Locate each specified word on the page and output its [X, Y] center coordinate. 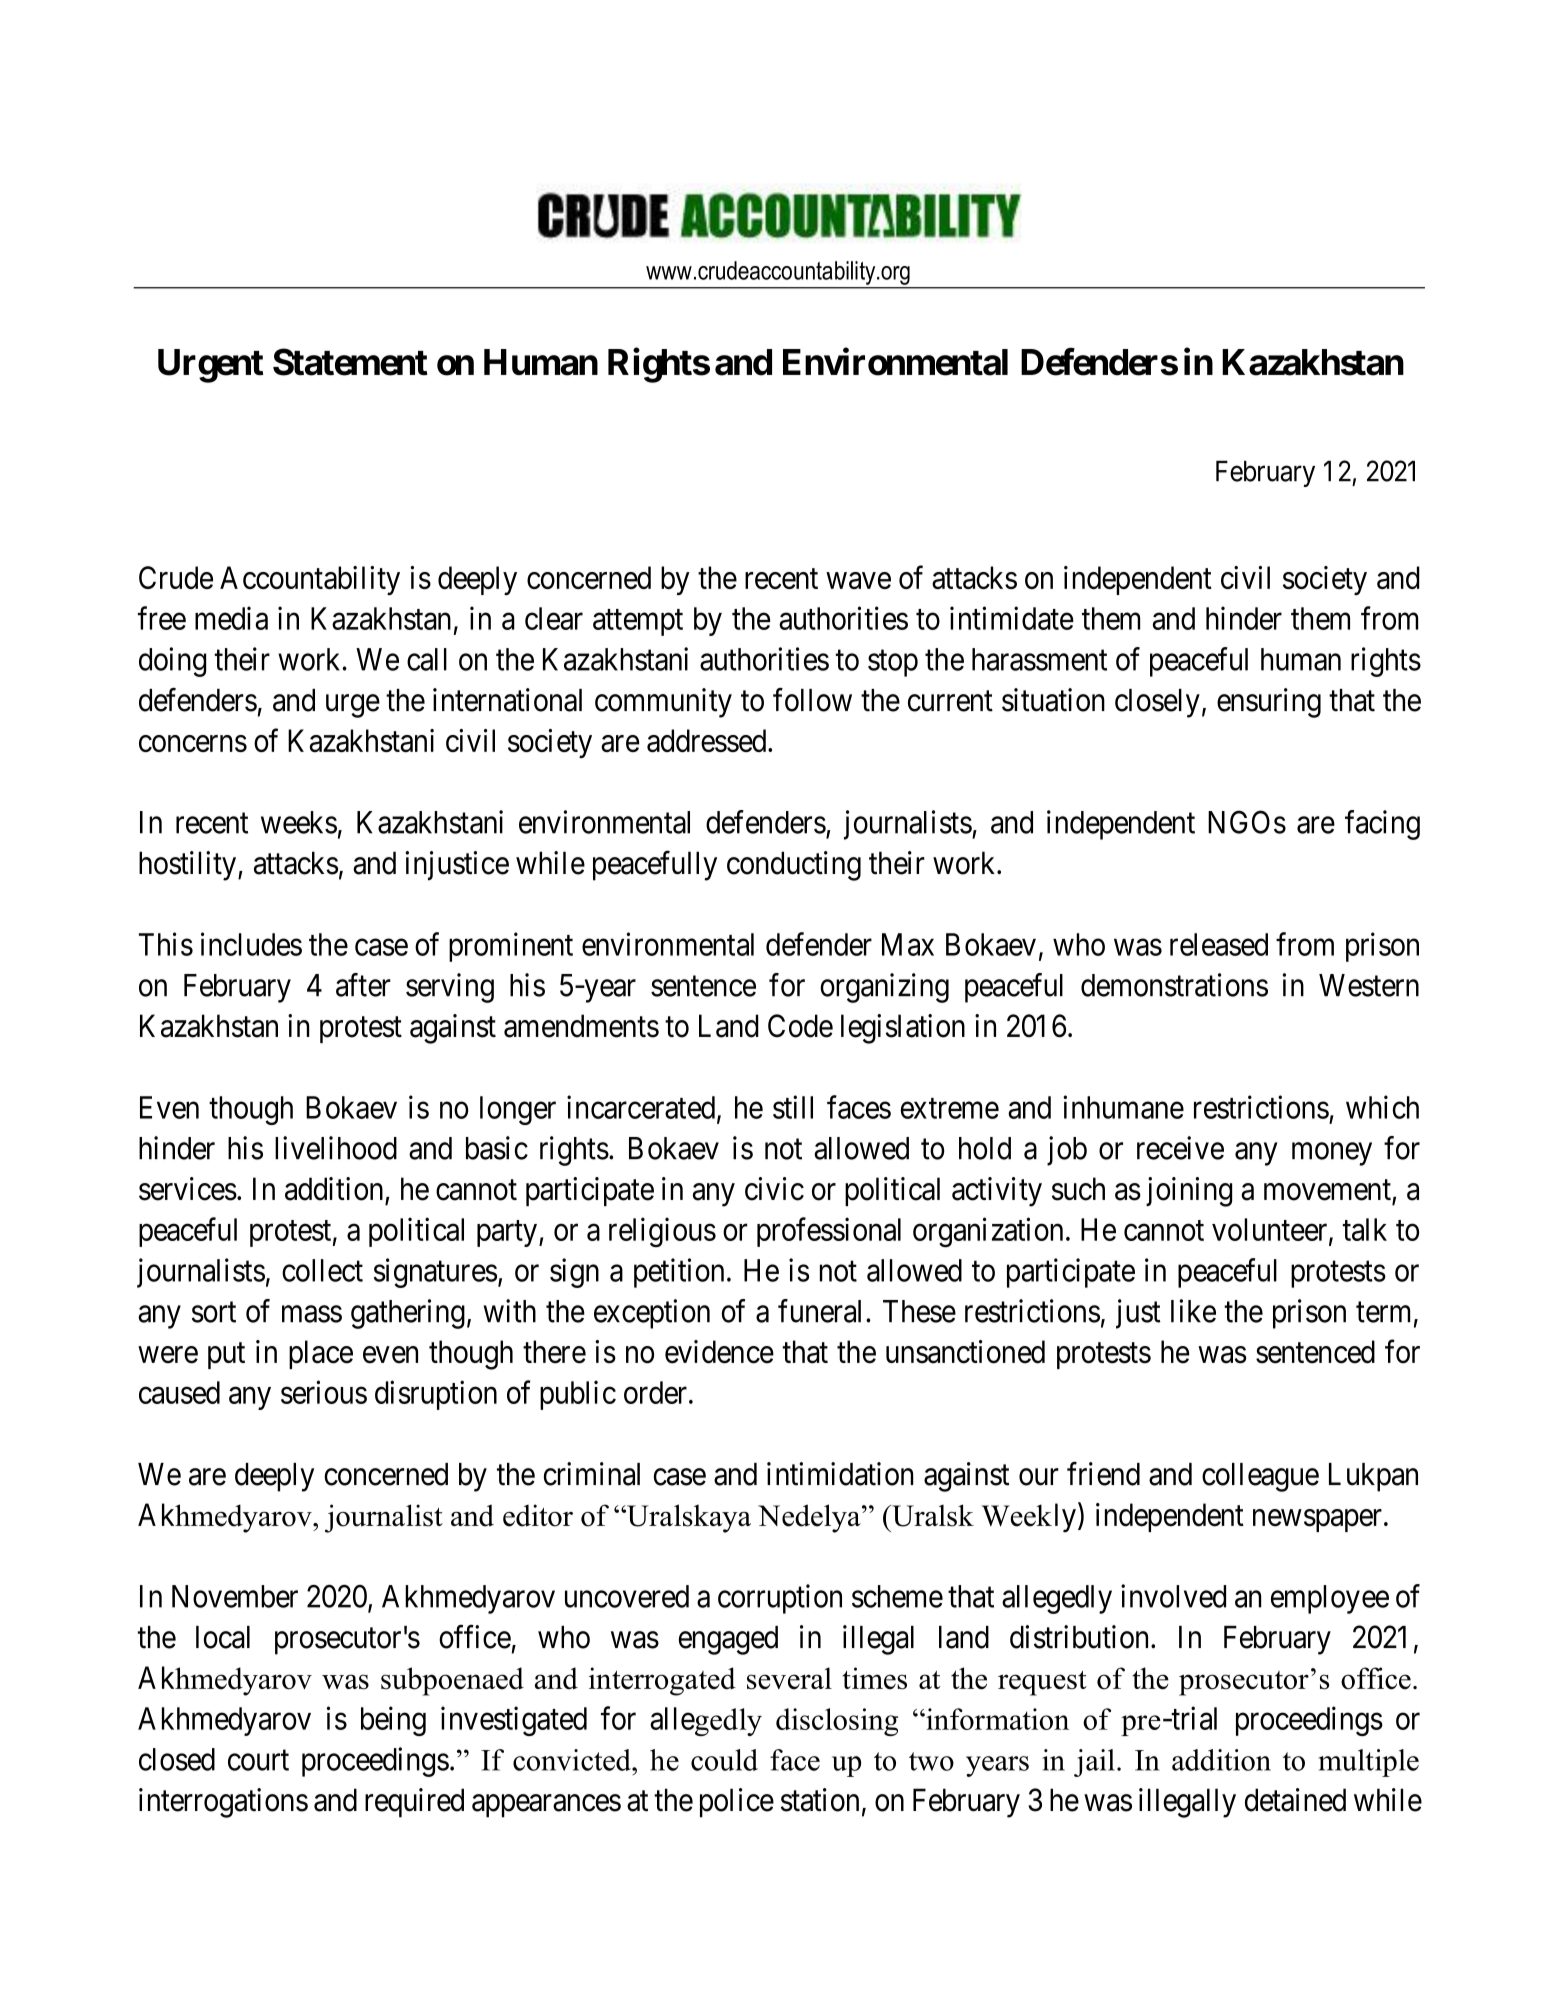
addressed [708, 740]
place [321, 1354]
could [724, 1760]
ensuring [1269, 703]
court [258, 1760]
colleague [1260, 1477]
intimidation [840, 1474]
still [793, 1107]
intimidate [1012, 618]
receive [1180, 1148]
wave [858, 580]
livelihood [336, 1148]
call [427, 659]
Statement [350, 362]
